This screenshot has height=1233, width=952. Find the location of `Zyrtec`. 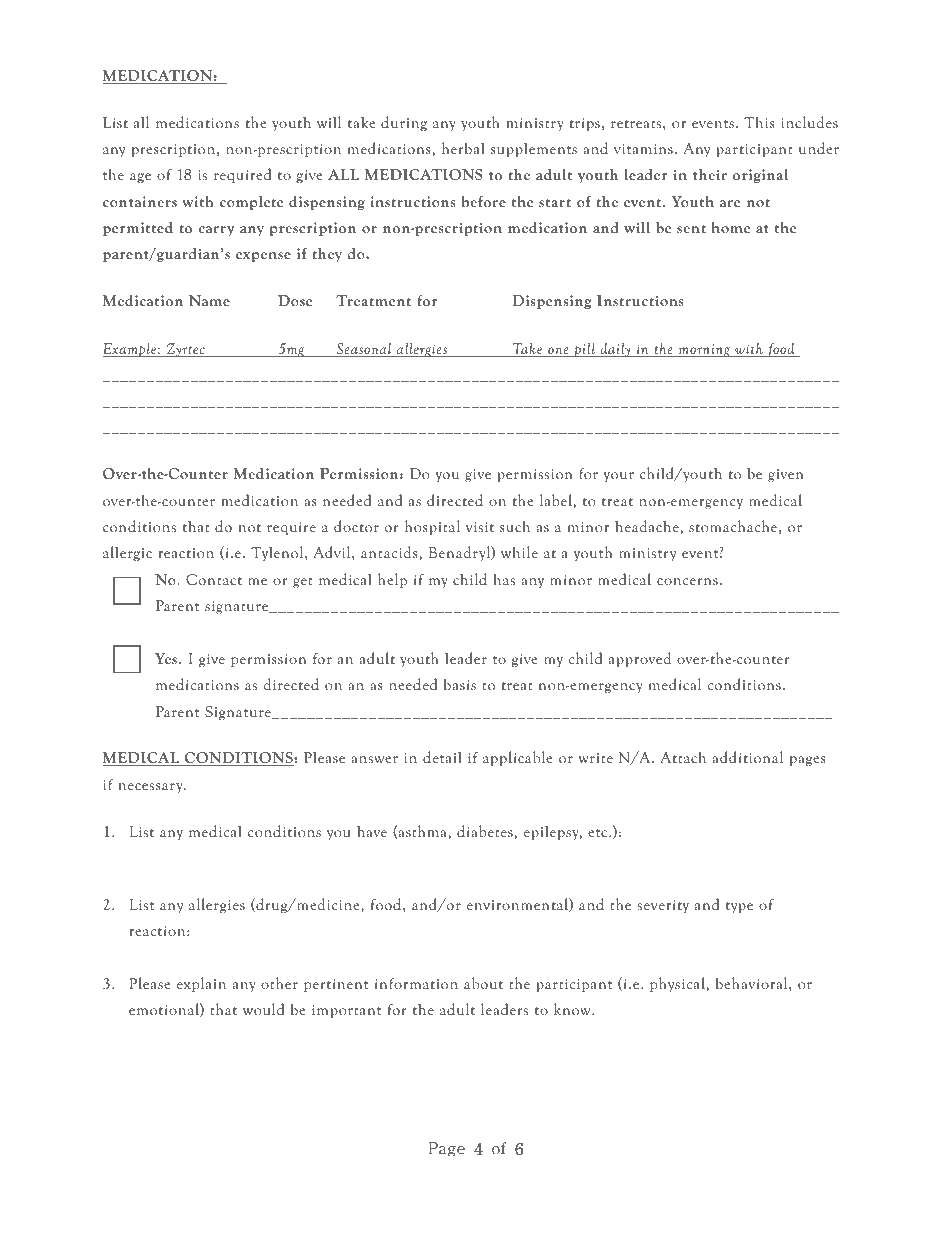

Zyrtec is located at coordinates (186, 350).
